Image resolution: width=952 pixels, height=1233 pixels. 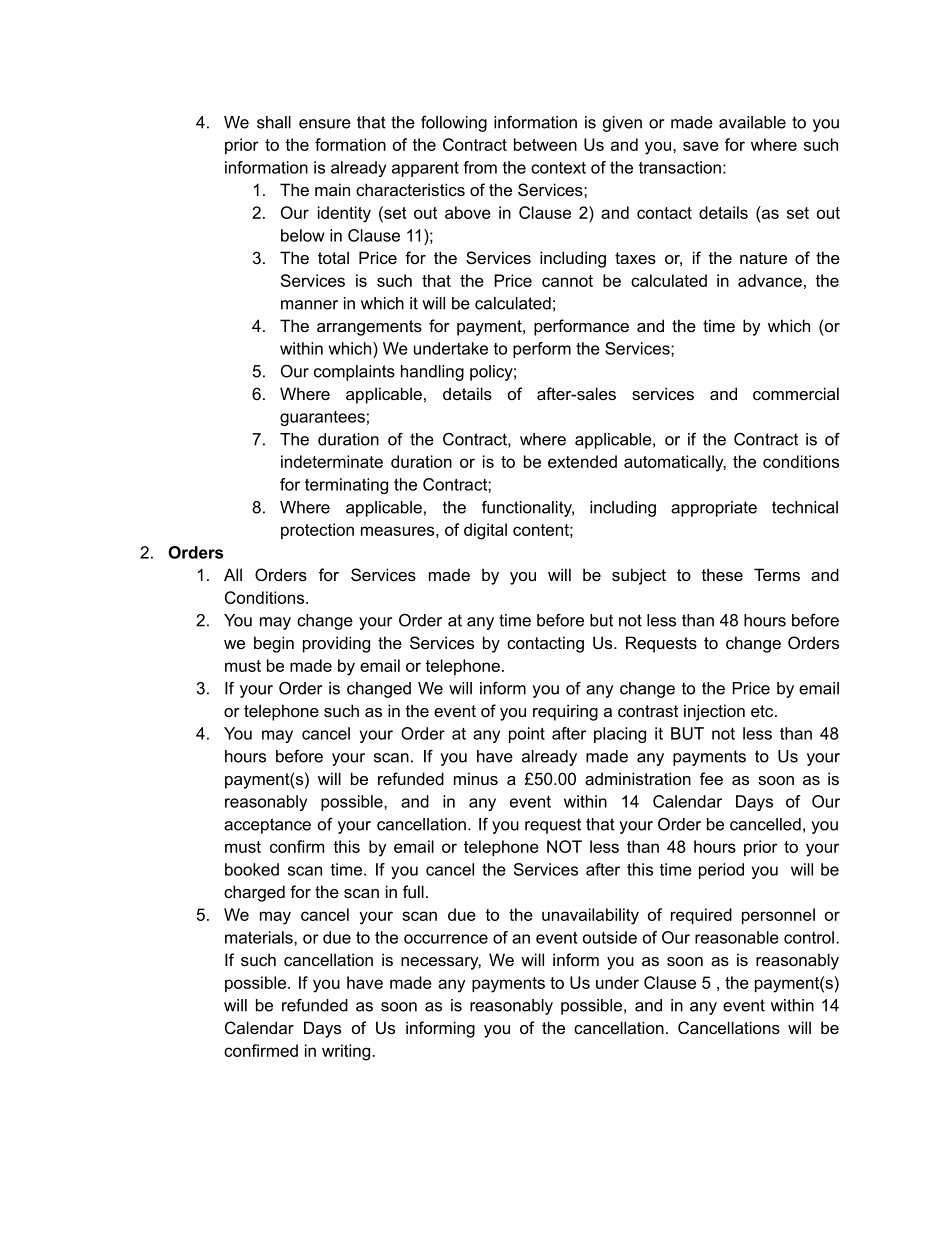 I want to click on complaints, so click(x=354, y=373).
